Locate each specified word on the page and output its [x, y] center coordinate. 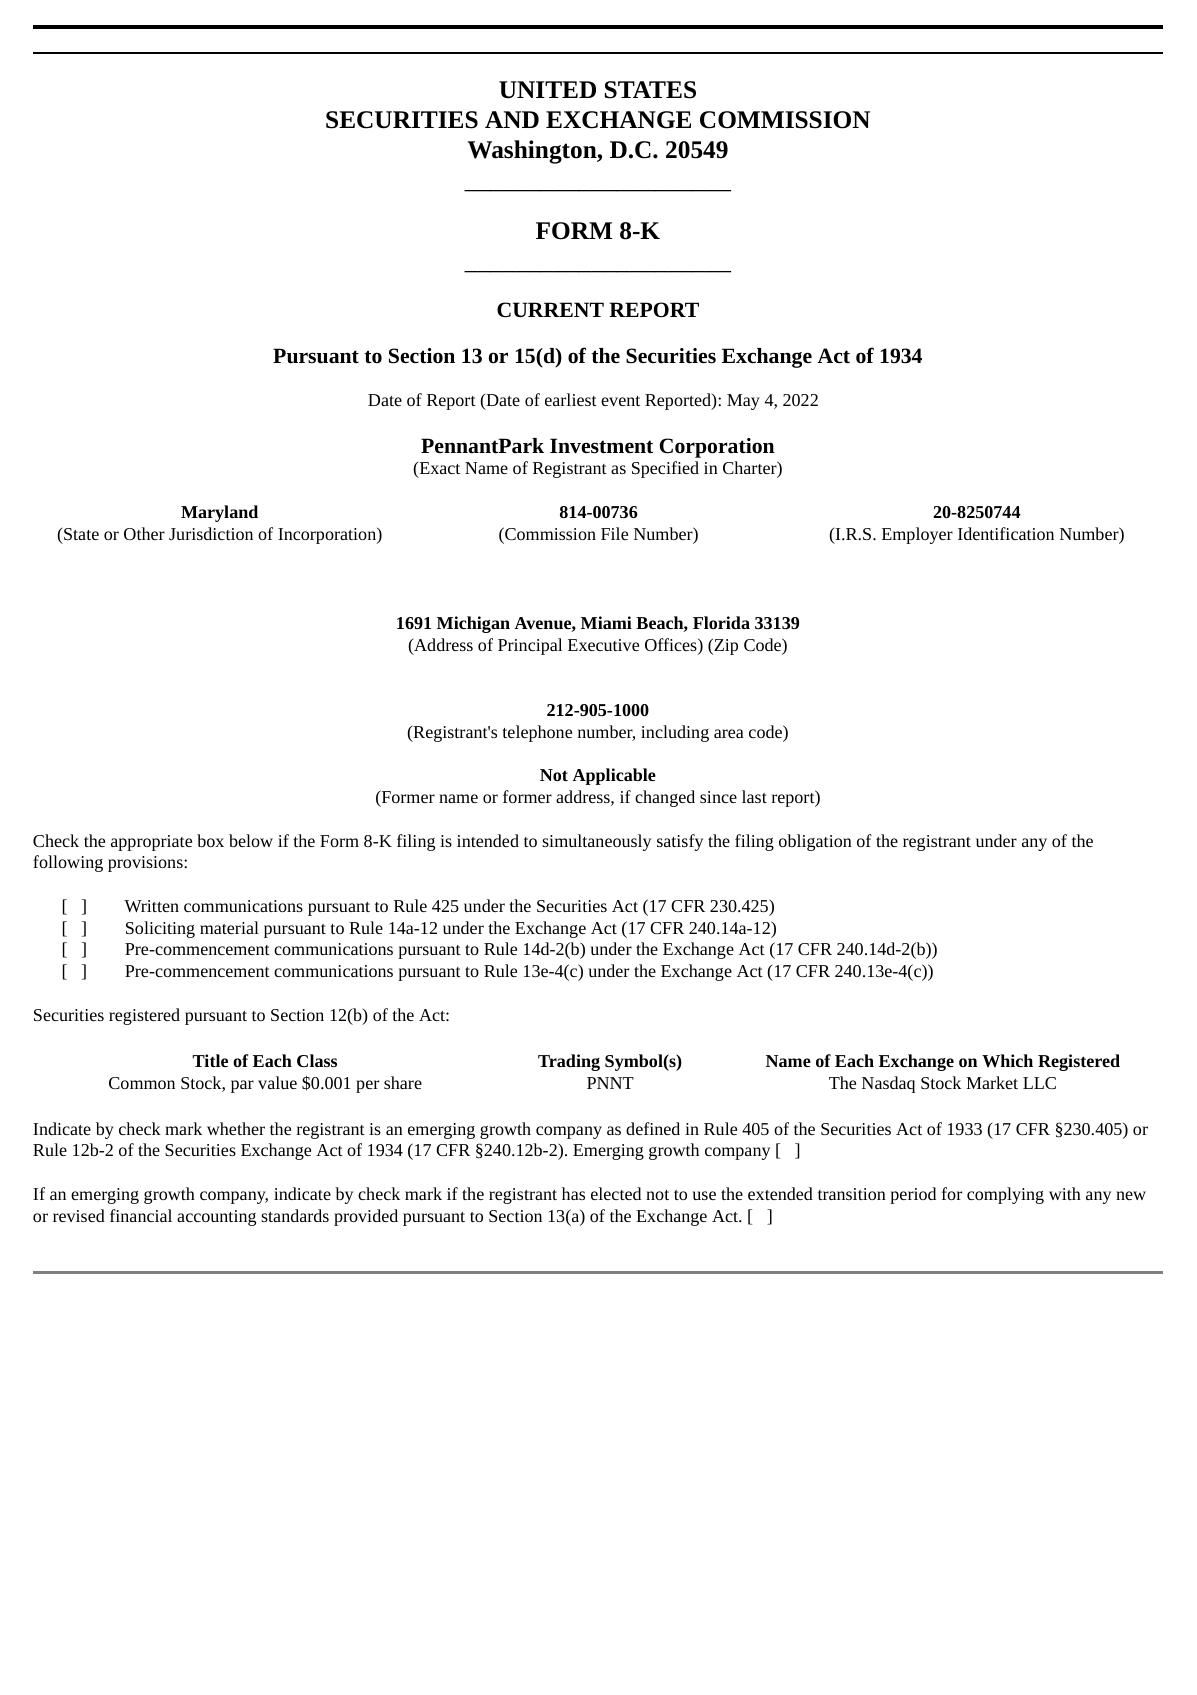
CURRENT [550, 310]
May [743, 402]
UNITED [547, 90]
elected [616, 1193]
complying [1005, 1195]
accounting [216, 1218]
